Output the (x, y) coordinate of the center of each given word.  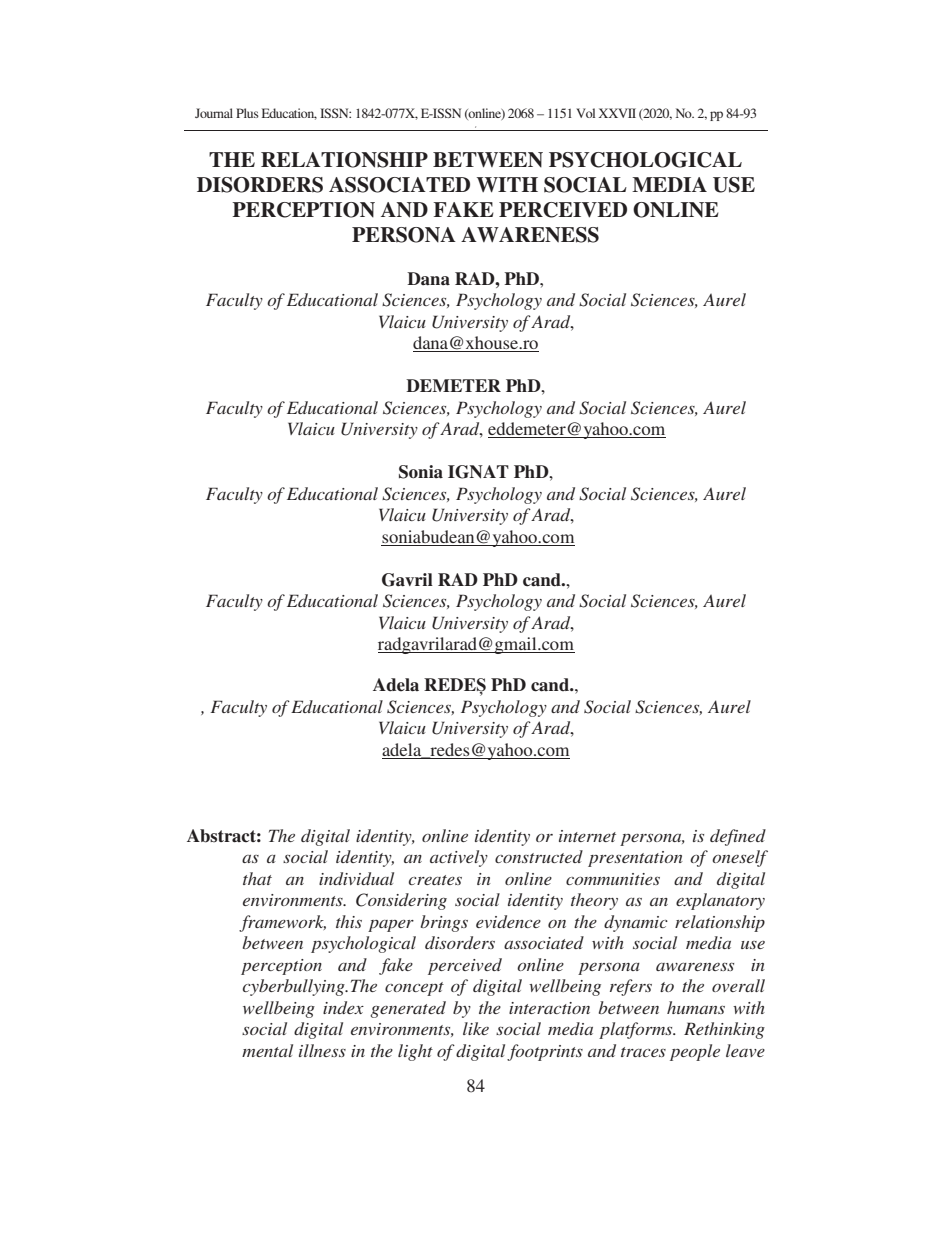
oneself (740, 858)
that (257, 878)
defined (738, 837)
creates (435, 880)
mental (267, 1050)
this (349, 921)
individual (356, 878)
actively (459, 858)
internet (587, 836)
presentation (635, 859)
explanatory (720, 901)
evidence (508, 921)
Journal (214, 113)
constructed (539, 856)
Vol (585, 113)
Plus (247, 113)
